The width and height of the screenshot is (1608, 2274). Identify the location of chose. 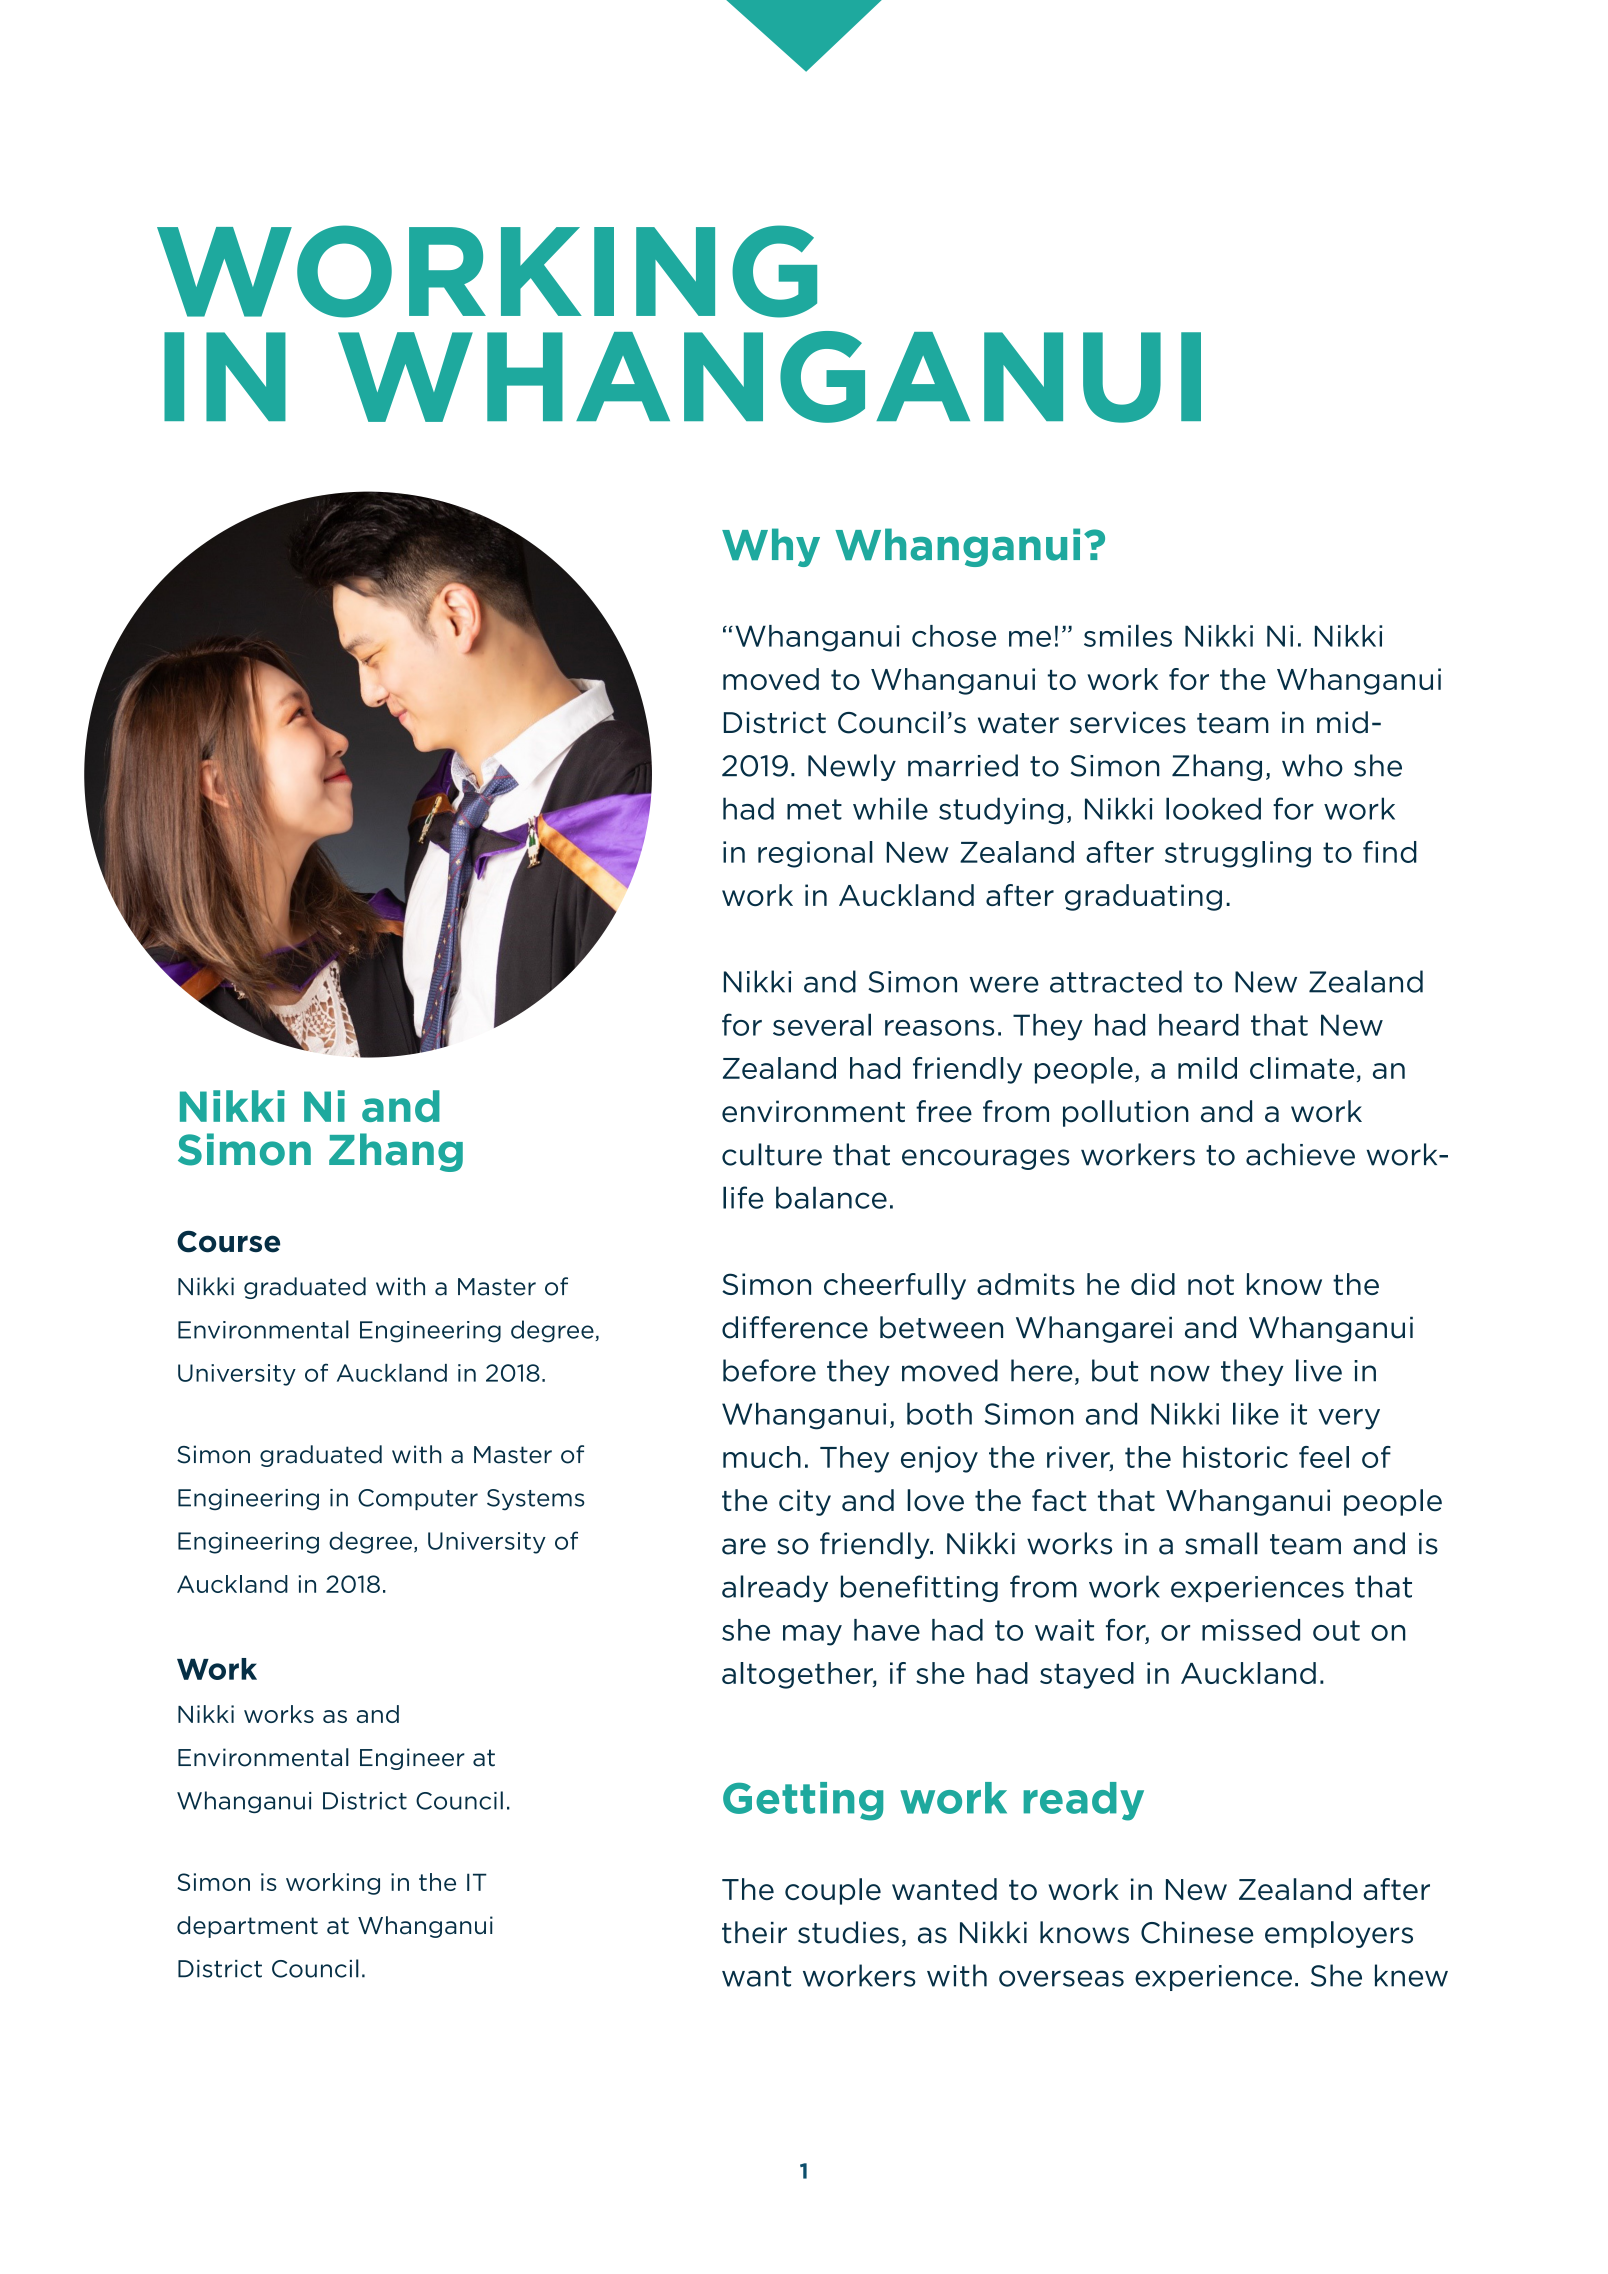
(954, 636).
